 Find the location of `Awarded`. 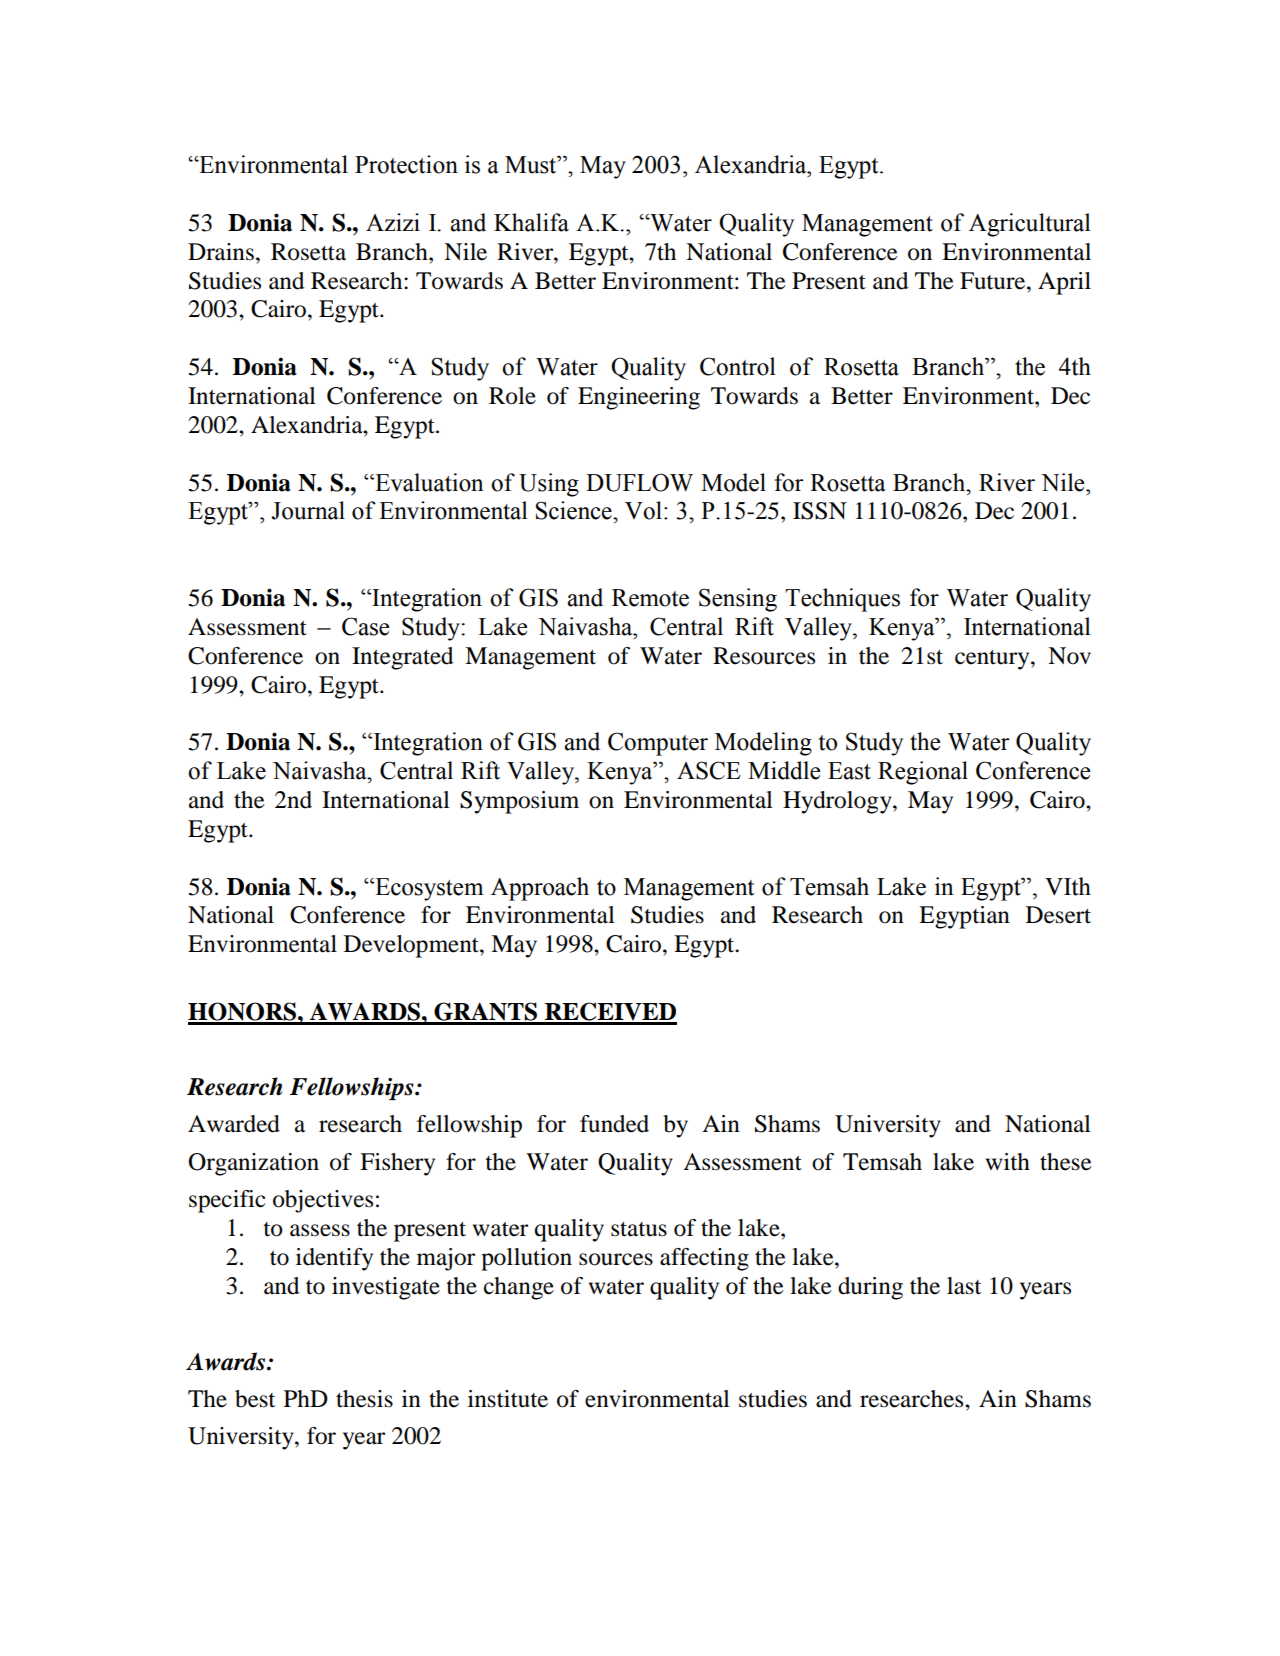

Awarded is located at coordinates (234, 1124).
